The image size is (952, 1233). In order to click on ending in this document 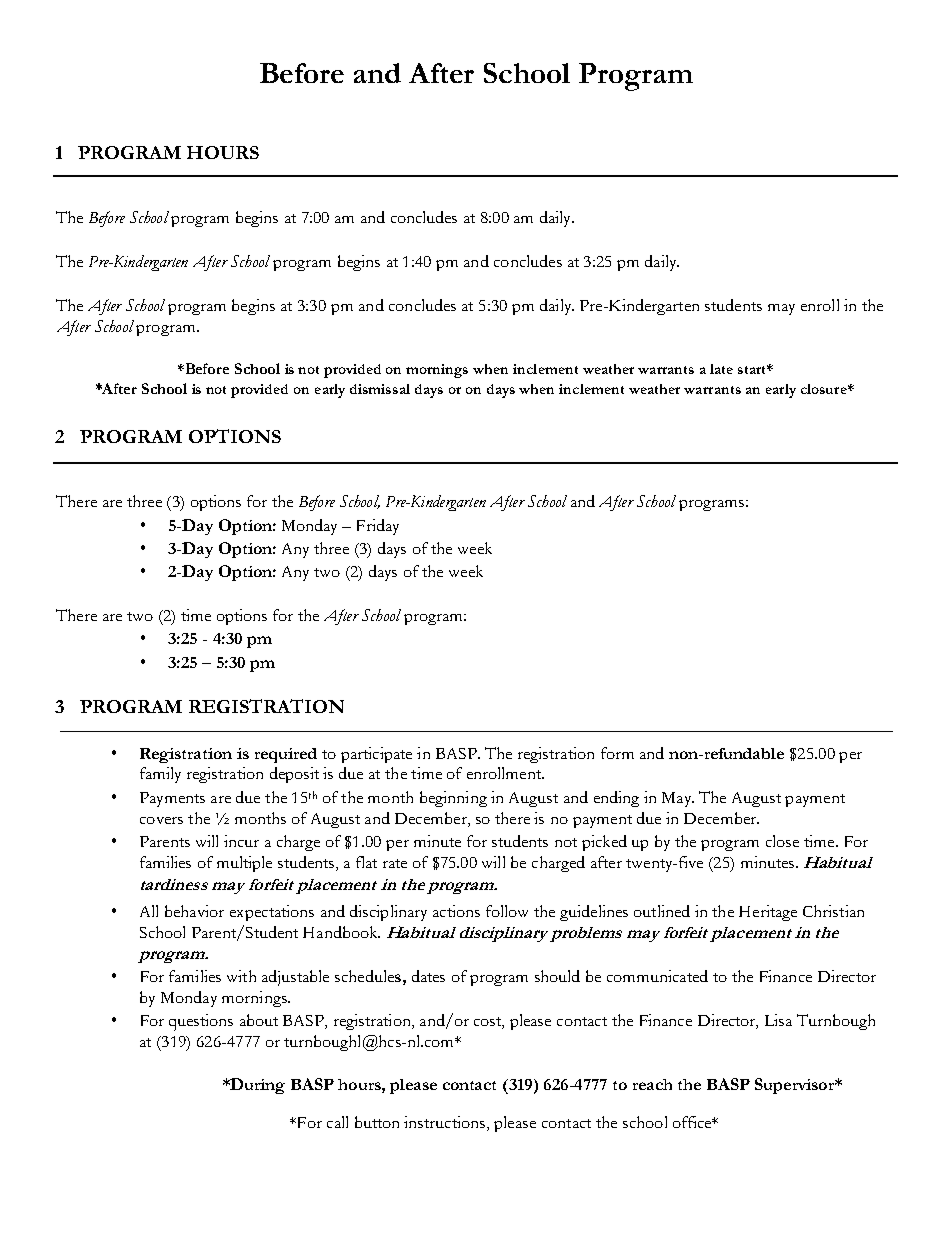, I will do `click(616, 799)`.
